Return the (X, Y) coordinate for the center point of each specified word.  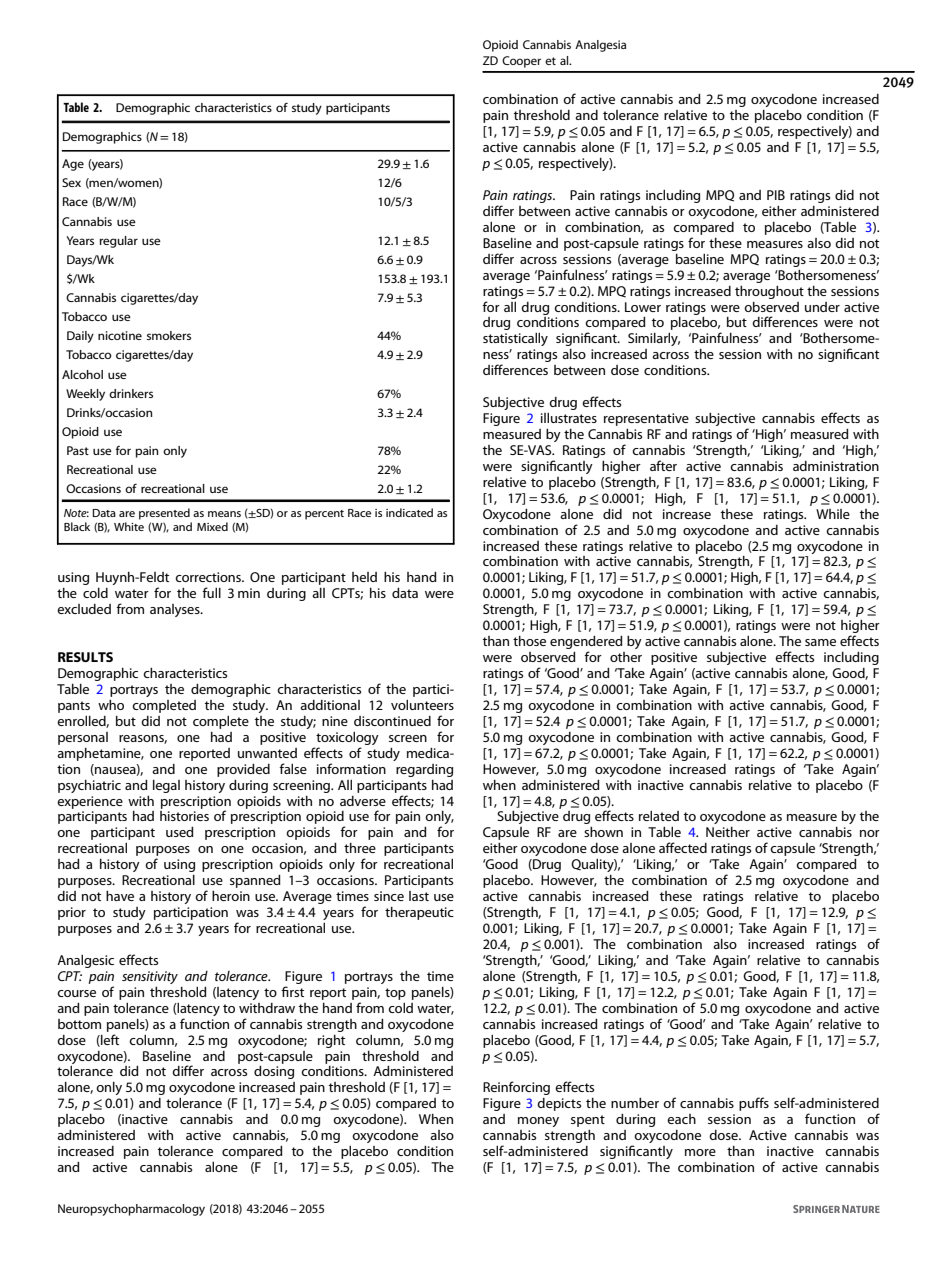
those (529, 641)
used (180, 832)
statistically (515, 339)
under (822, 307)
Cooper (521, 62)
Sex (71, 182)
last (419, 896)
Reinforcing (516, 1088)
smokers (169, 335)
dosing (274, 1072)
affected (683, 847)
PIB (776, 195)
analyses (176, 610)
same (820, 642)
